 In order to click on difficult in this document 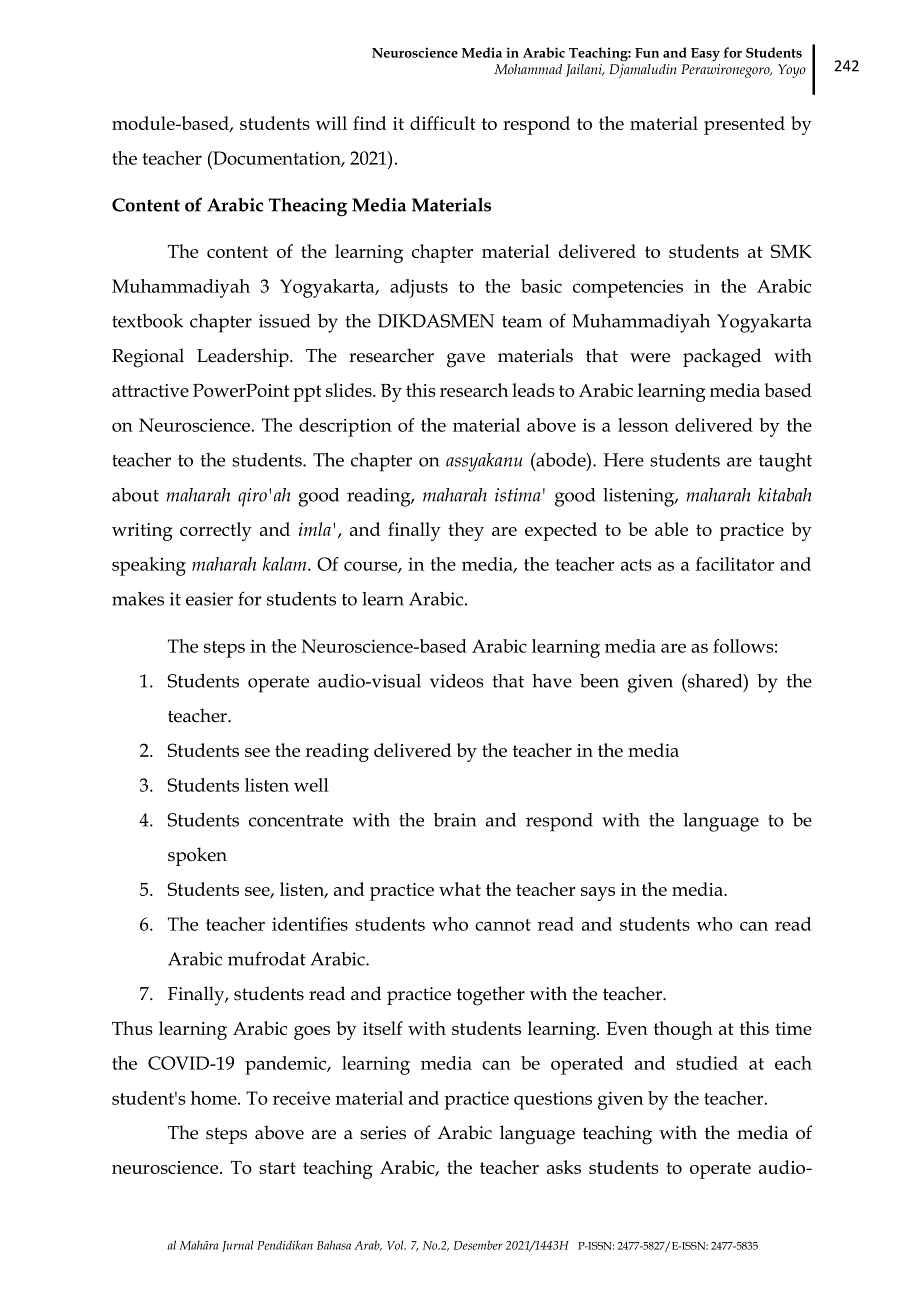, I will do `click(443, 123)`.
